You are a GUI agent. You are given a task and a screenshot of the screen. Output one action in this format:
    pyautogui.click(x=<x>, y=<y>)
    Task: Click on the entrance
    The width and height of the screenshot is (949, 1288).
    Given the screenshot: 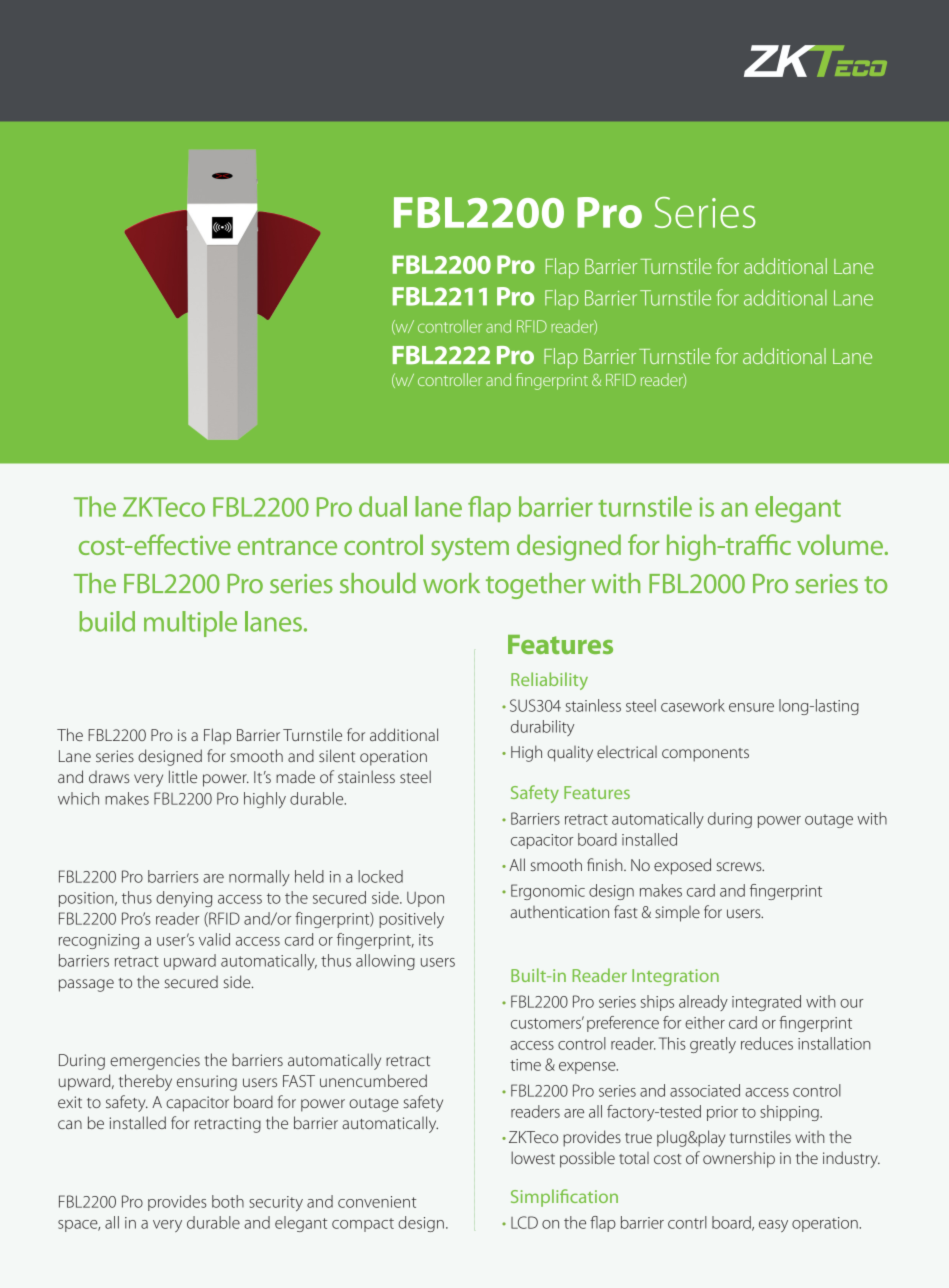 What is the action you would take?
    pyautogui.click(x=287, y=546)
